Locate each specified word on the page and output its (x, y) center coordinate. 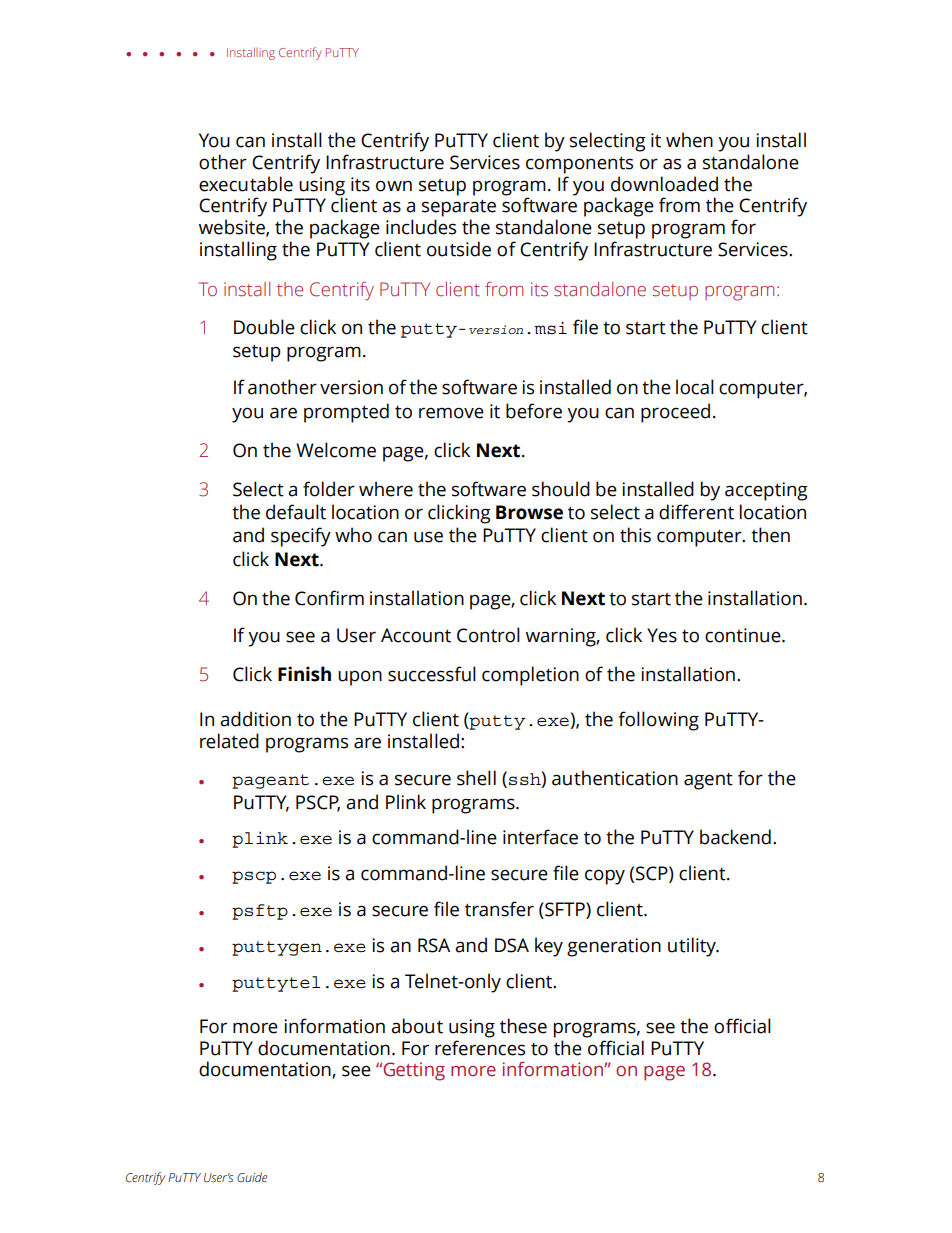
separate (459, 208)
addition (255, 719)
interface (540, 837)
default (296, 512)
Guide (252, 1177)
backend (735, 837)
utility (693, 947)
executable (246, 184)
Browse (529, 512)
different (696, 512)
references (480, 1048)
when (689, 140)
